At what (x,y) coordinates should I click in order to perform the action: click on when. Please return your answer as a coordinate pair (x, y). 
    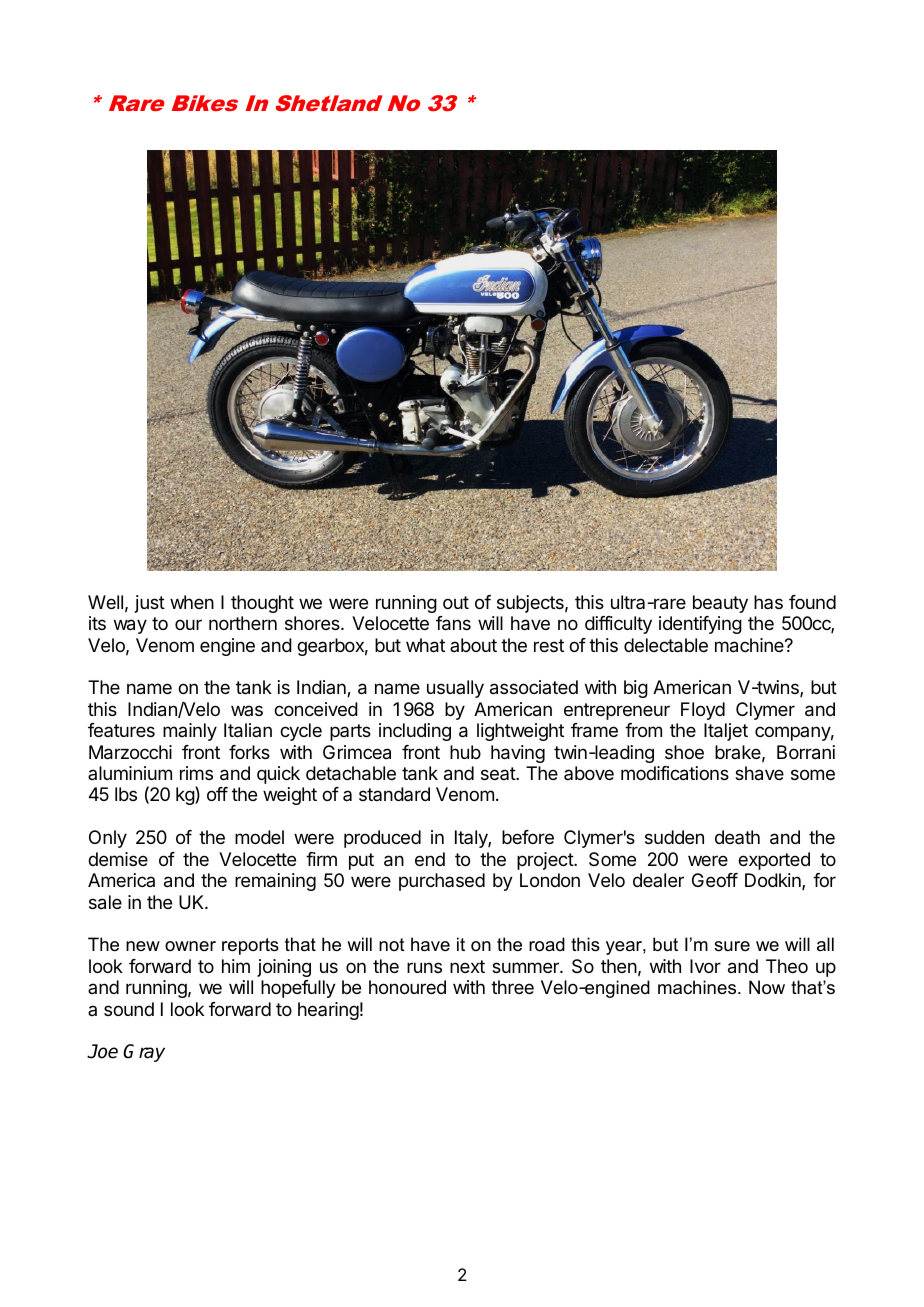
    Looking at the image, I should click on (192, 602).
